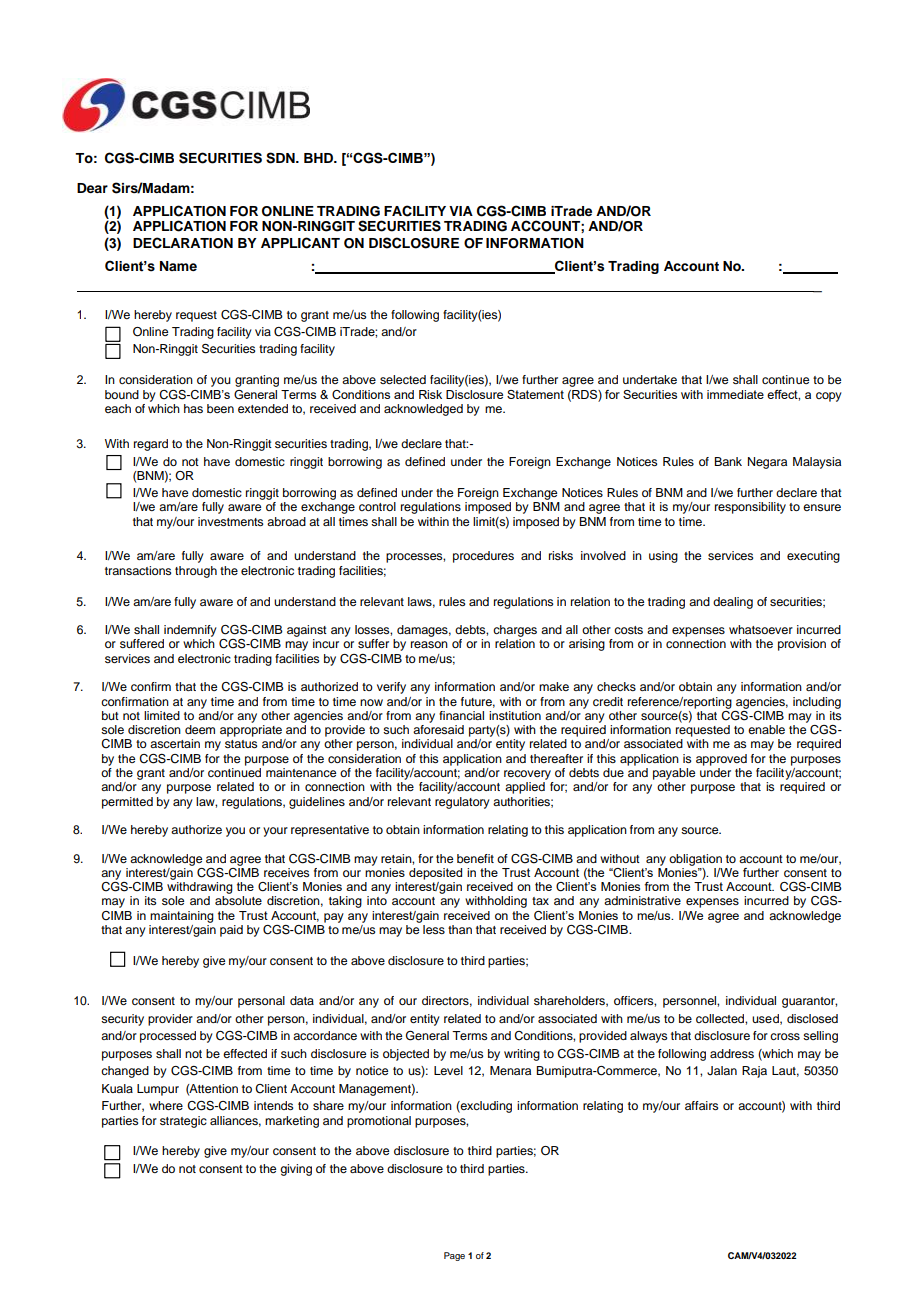  Describe the element at coordinates (151, 445) in the screenshot. I see `regard` at that location.
